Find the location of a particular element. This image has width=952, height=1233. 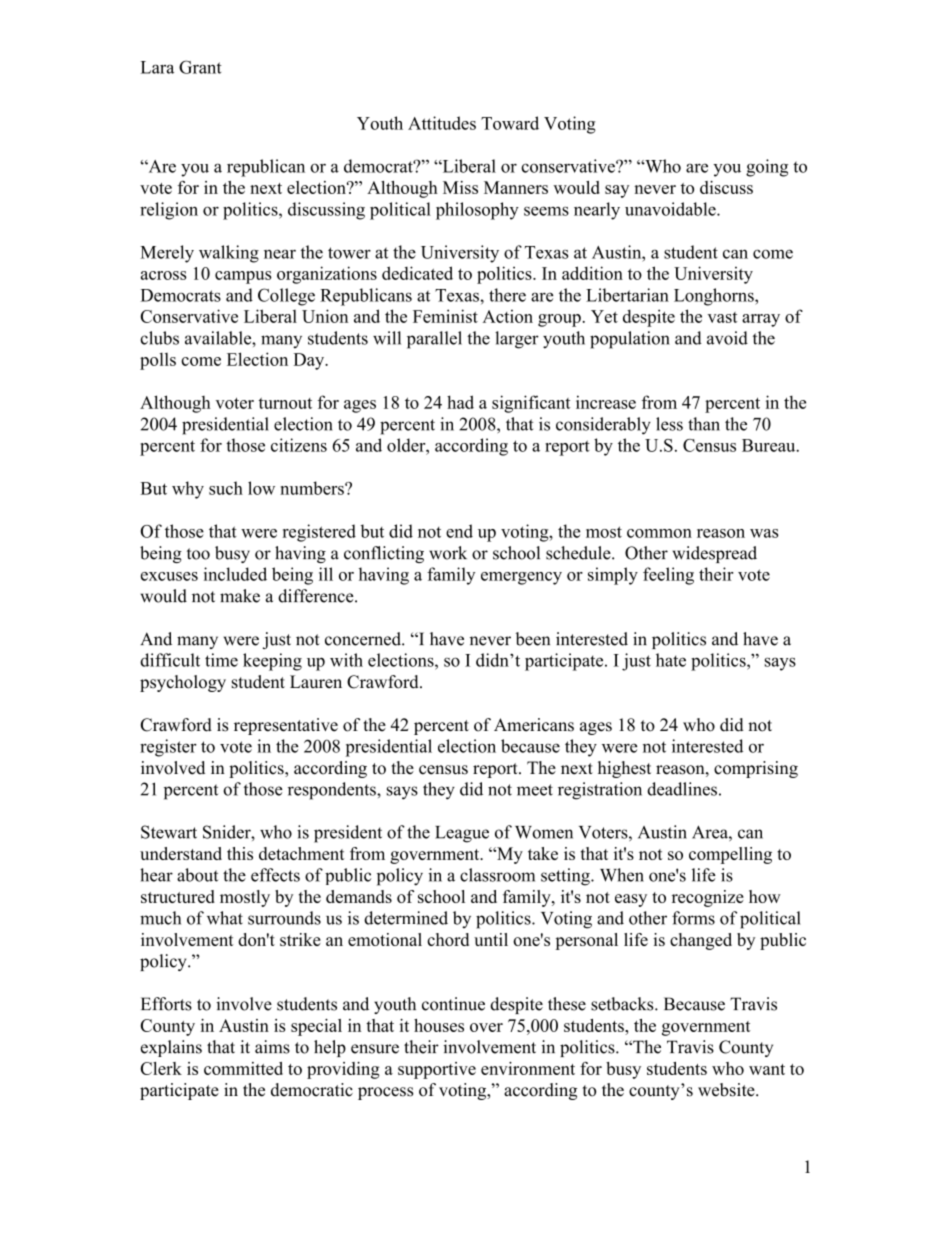

parallel is located at coordinates (434, 340).
